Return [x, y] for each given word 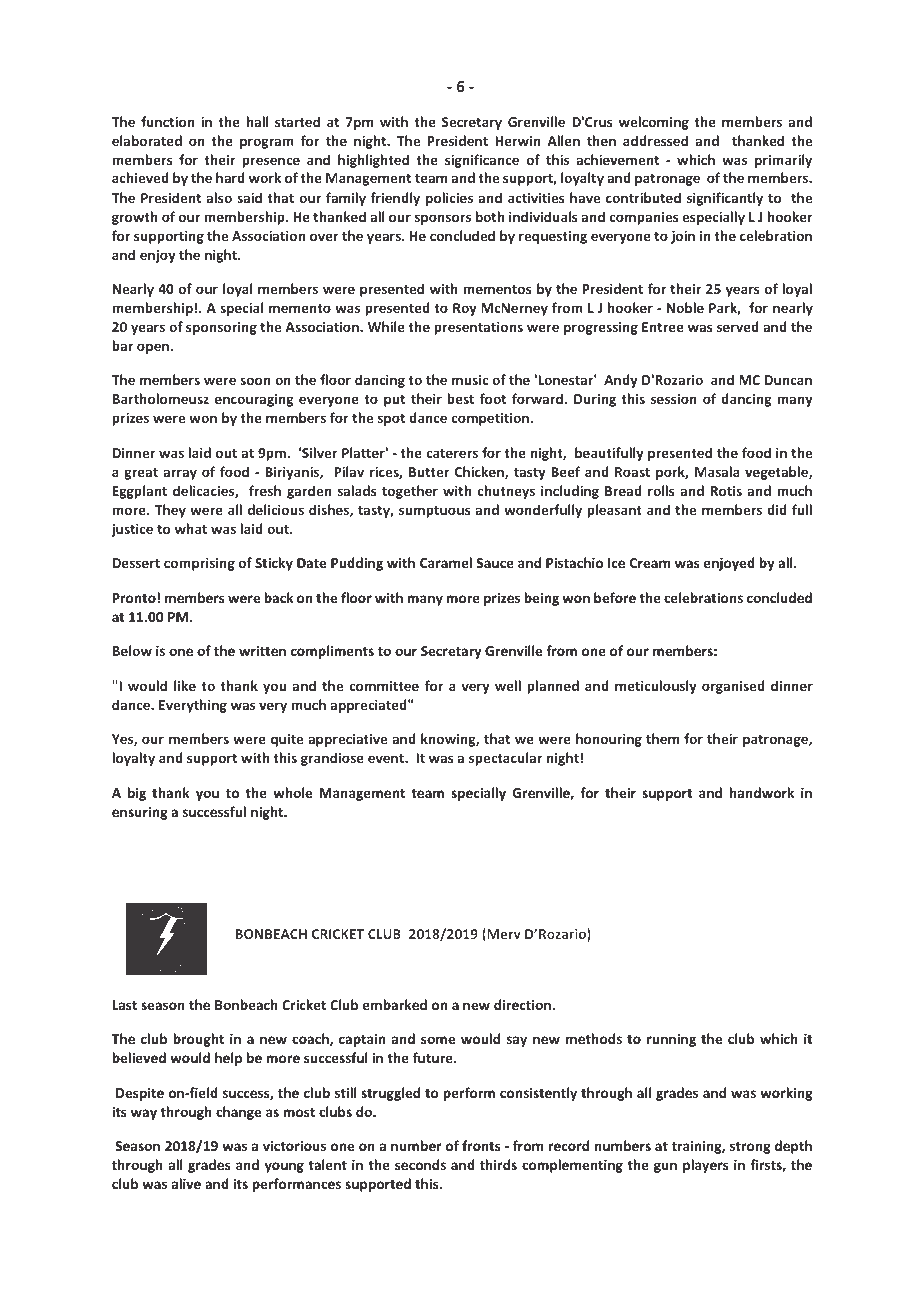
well [508, 685]
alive [186, 1183]
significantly [725, 199]
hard [230, 177]
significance [482, 161]
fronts [481, 1145]
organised [733, 687]
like [185, 685]
